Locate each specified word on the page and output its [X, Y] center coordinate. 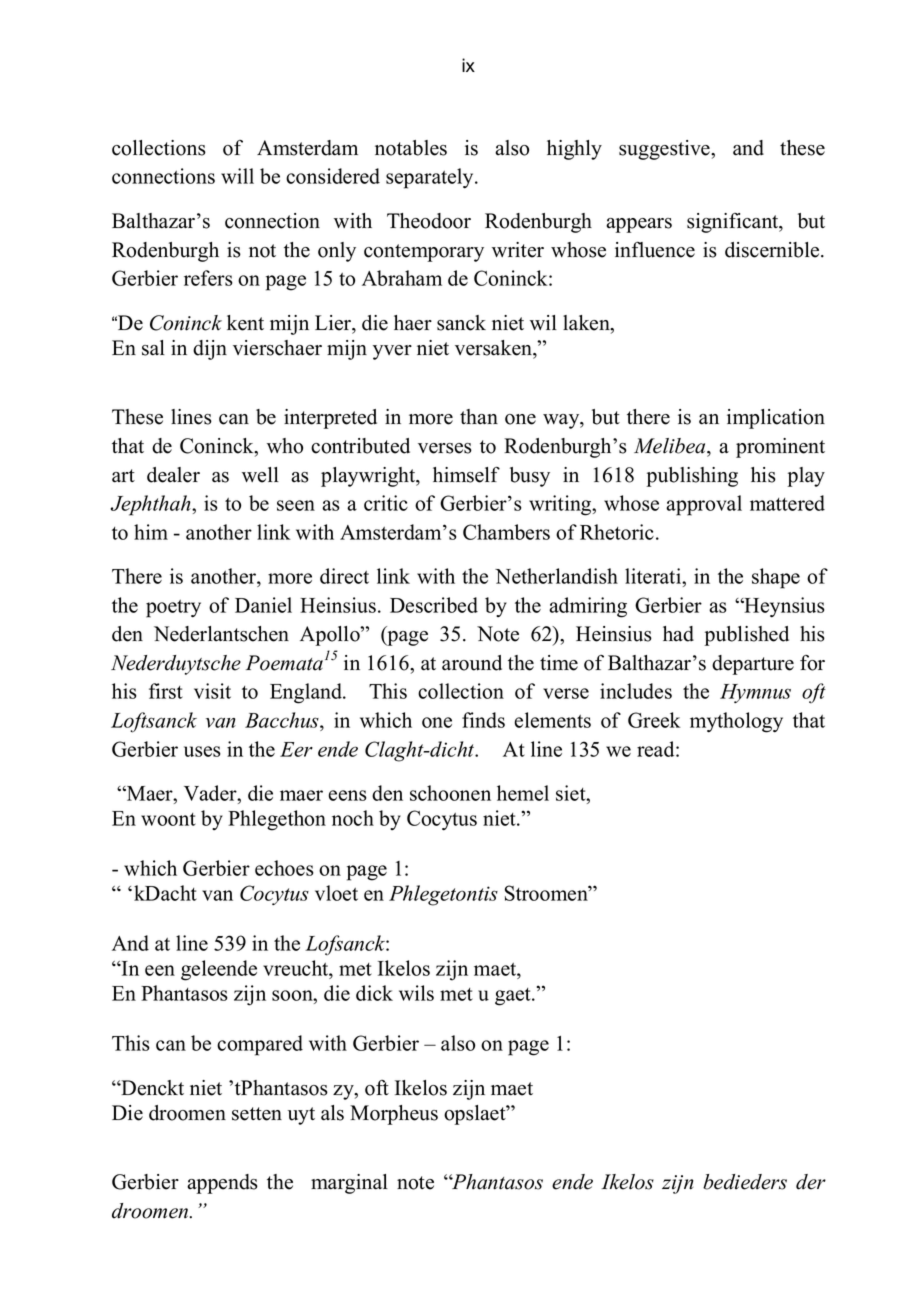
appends [222, 1184]
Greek [654, 720]
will [237, 176]
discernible [773, 250]
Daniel [263, 605]
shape [776, 578]
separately [431, 178]
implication [776, 419]
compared [260, 1045]
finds [483, 720]
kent [245, 323]
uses [202, 751]
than [479, 417]
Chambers [506, 532]
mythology [736, 722]
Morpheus [394, 1115]
